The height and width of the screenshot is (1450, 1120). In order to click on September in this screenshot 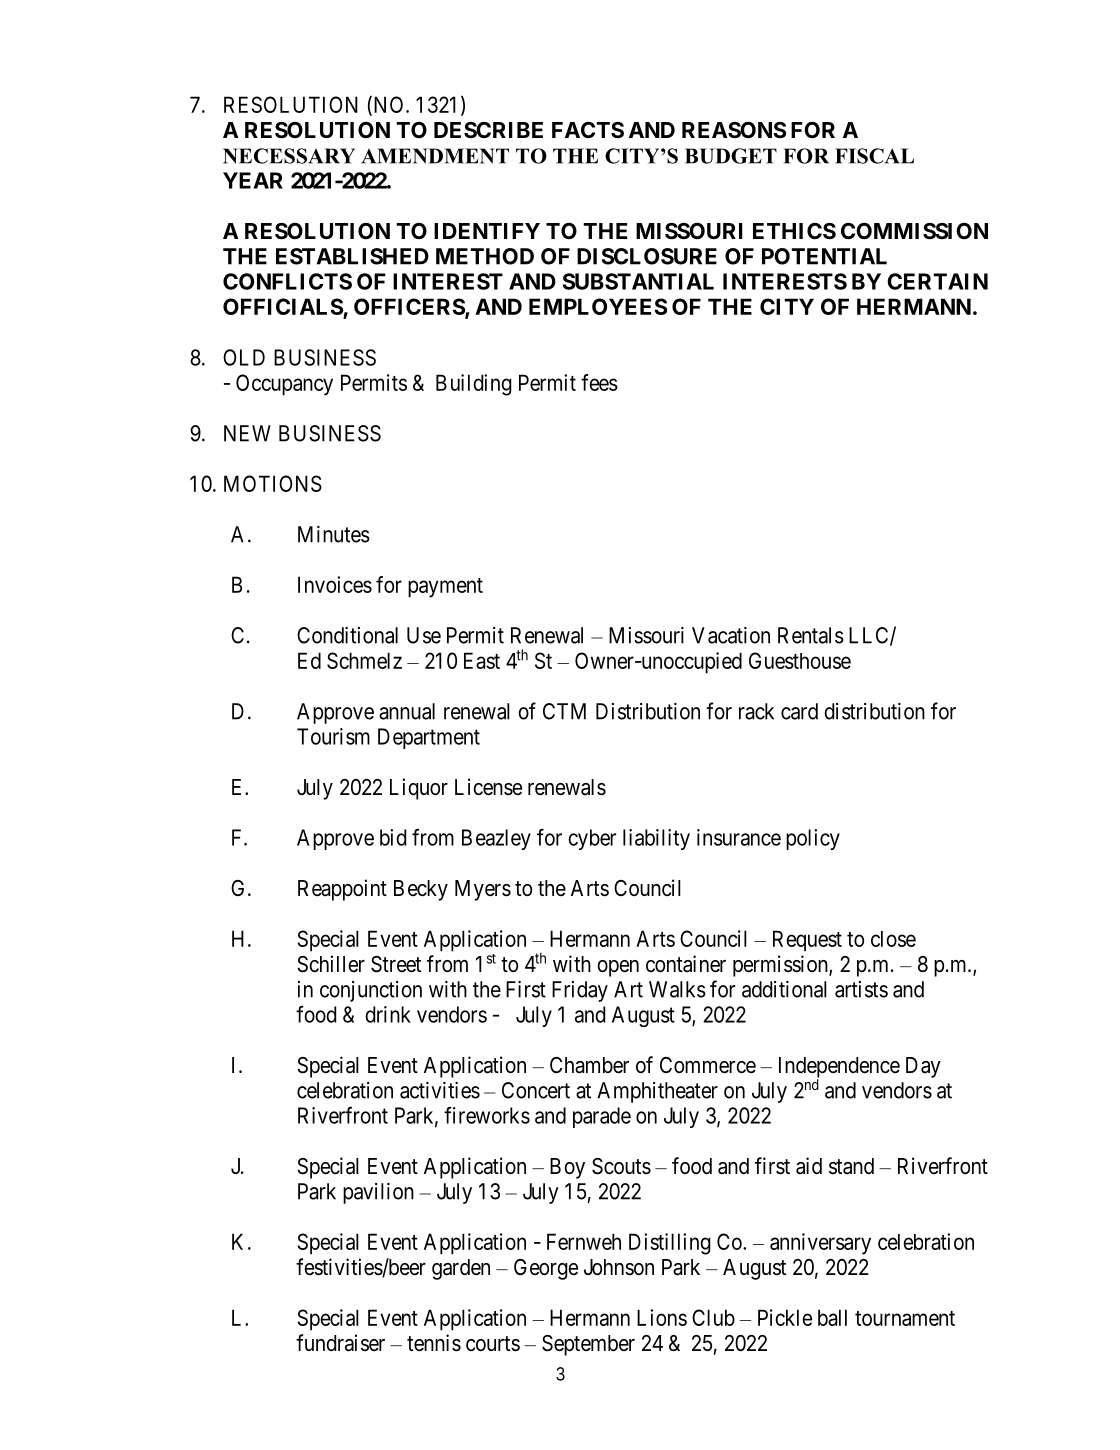, I will do `click(588, 1345)`.
